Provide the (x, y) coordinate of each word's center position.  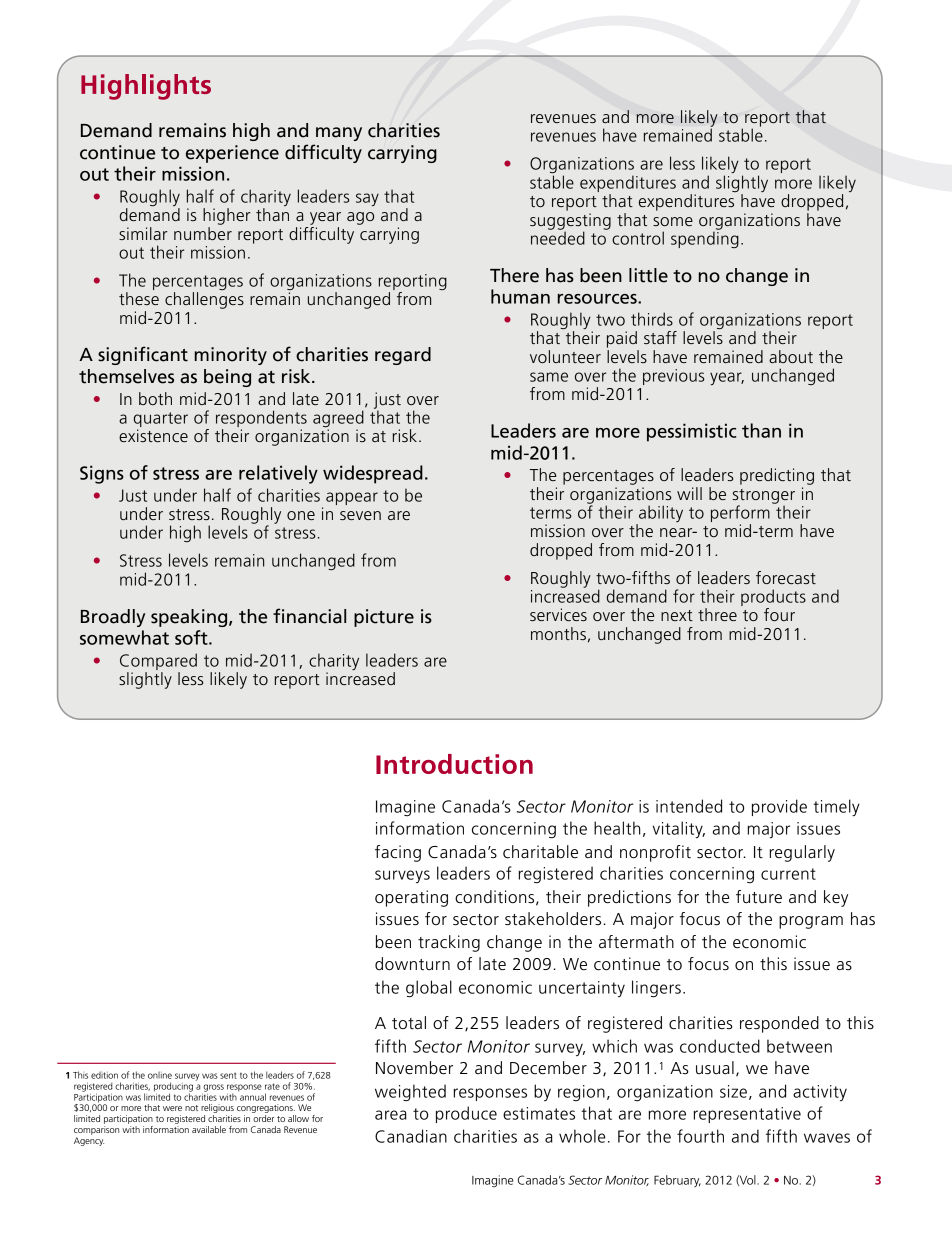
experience (232, 154)
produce (466, 1114)
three (717, 614)
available (209, 1129)
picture (384, 618)
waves (827, 1138)
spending (705, 238)
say (367, 199)
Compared (158, 661)
